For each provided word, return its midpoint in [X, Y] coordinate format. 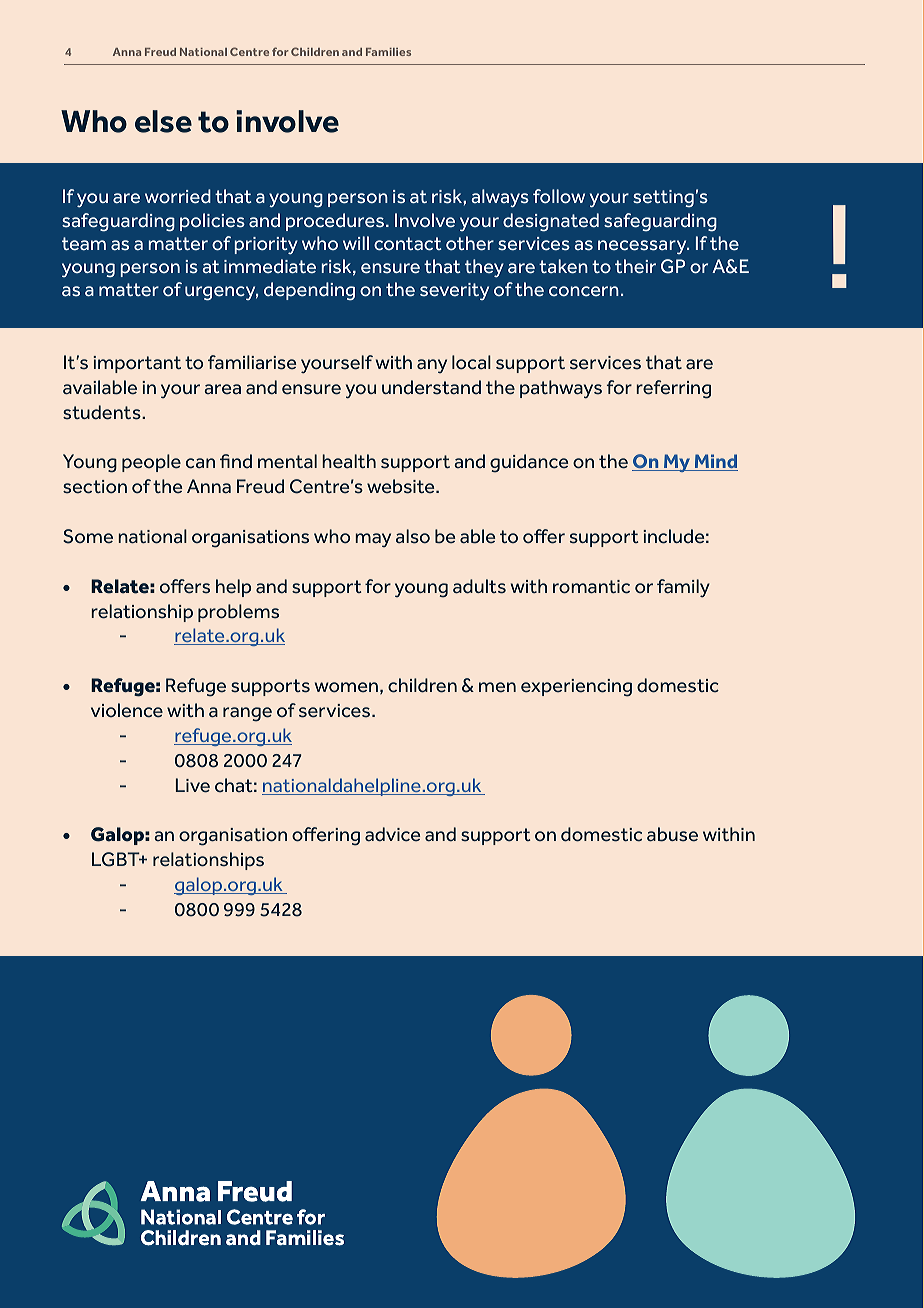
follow [559, 196]
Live [193, 785]
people [151, 463]
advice [392, 834]
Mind [715, 462]
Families [388, 52]
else [163, 121]
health [349, 461]
